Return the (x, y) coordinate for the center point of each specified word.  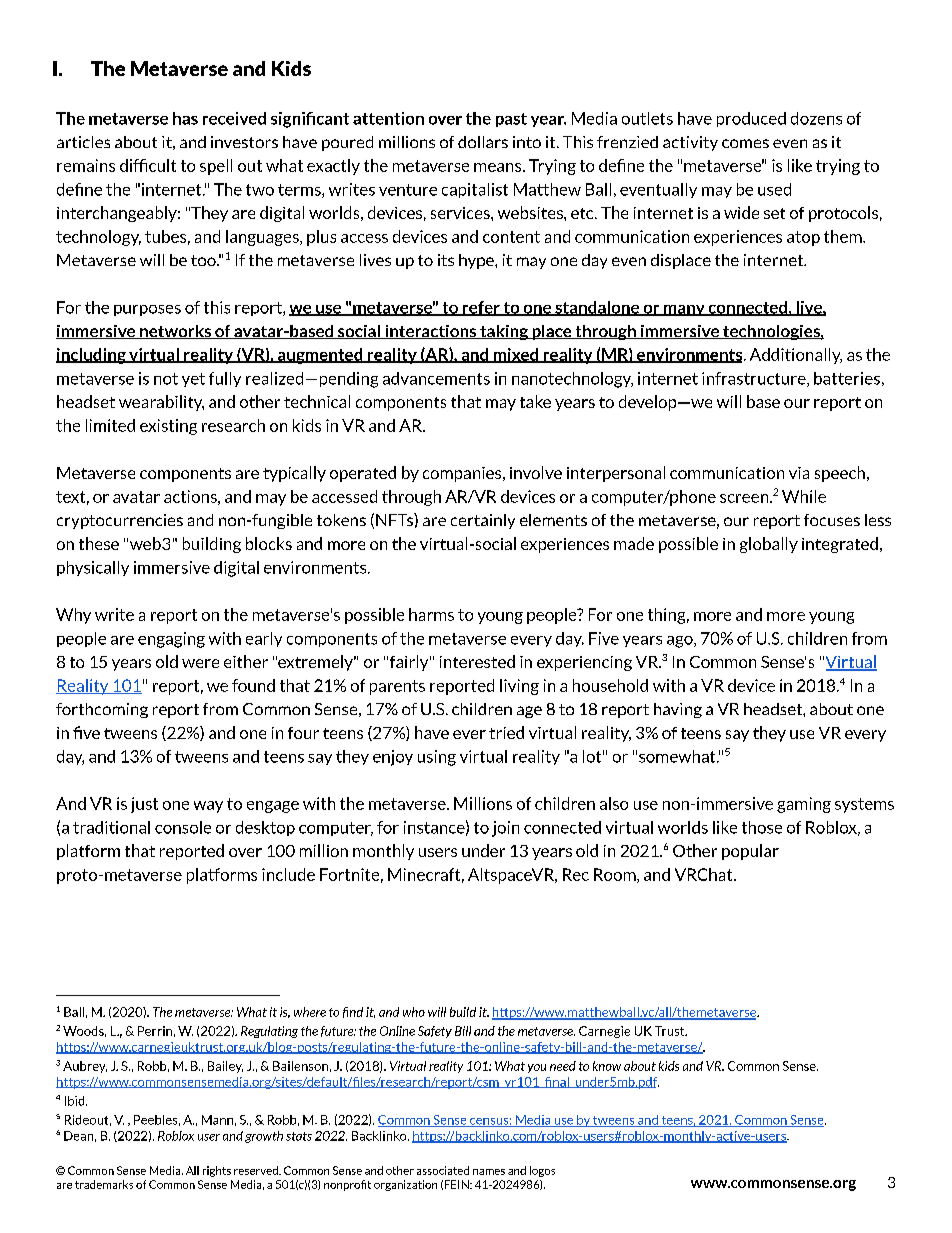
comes (745, 143)
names (489, 1172)
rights (217, 1171)
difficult (148, 165)
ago (681, 642)
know (607, 1066)
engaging (171, 640)
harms (431, 614)
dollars (483, 142)
